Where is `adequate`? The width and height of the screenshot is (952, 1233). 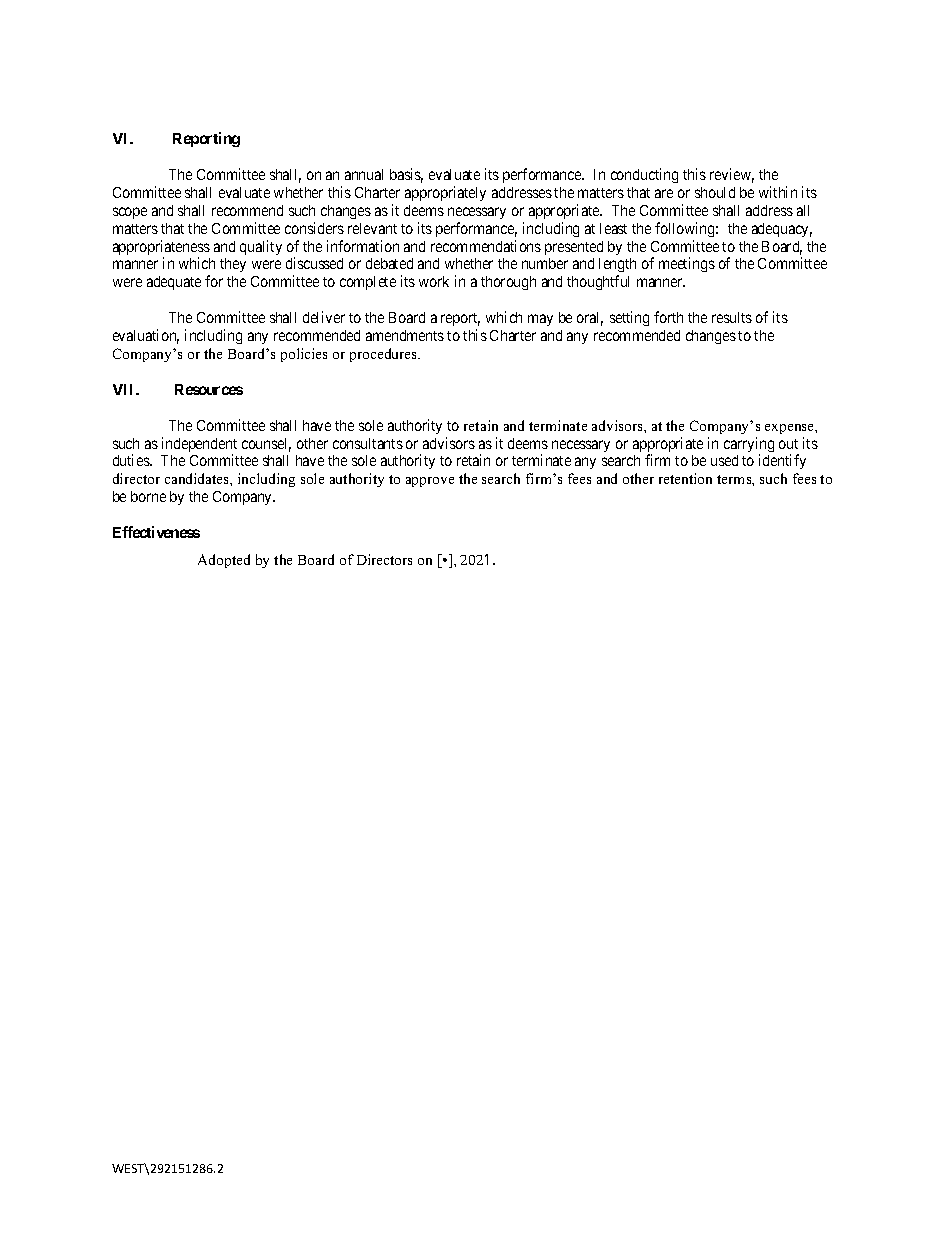 adequate is located at coordinates (174, 283).
